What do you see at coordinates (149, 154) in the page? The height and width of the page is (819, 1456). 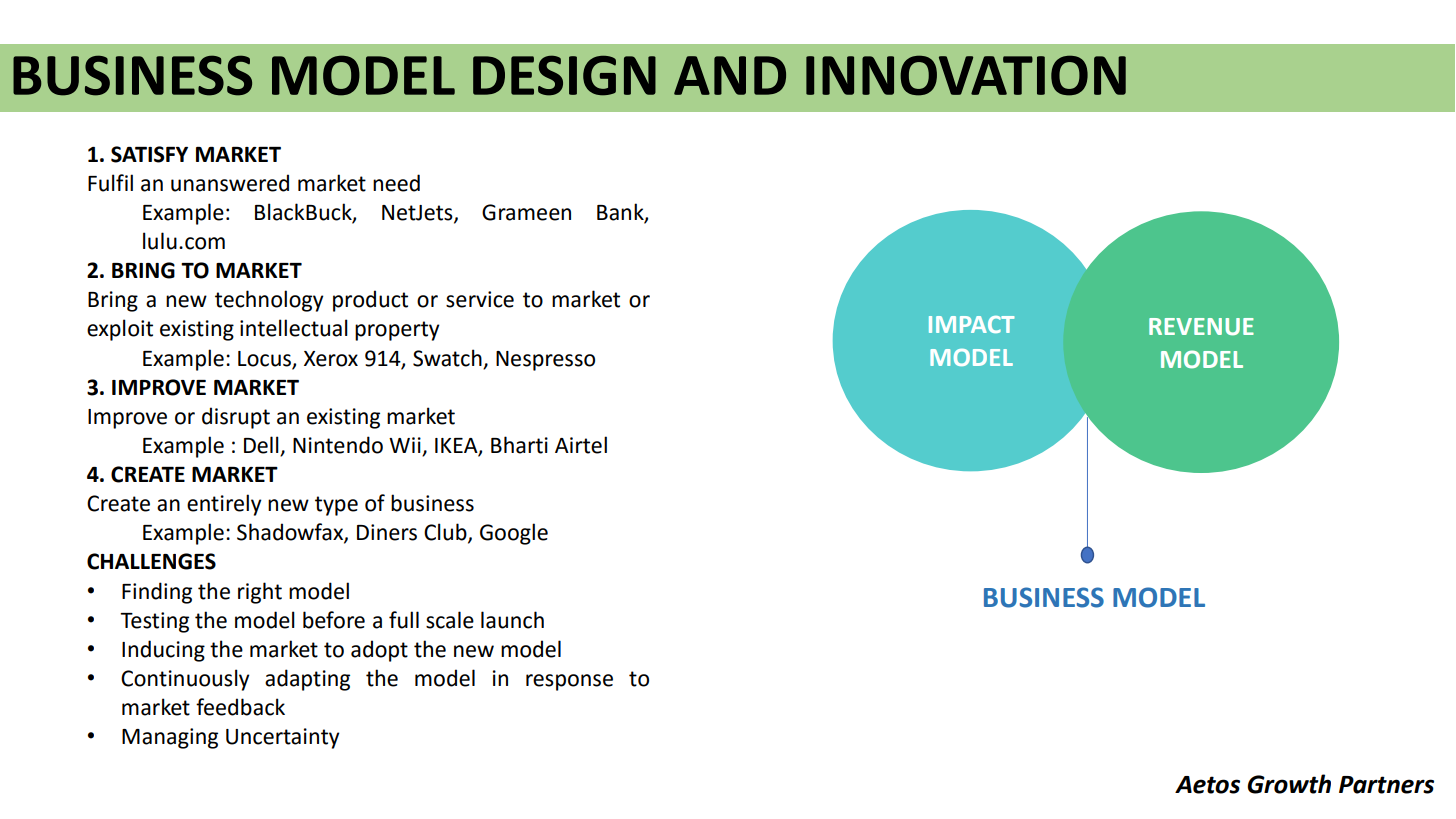 I see `SATISFY` at bounding box center [149, 154].
